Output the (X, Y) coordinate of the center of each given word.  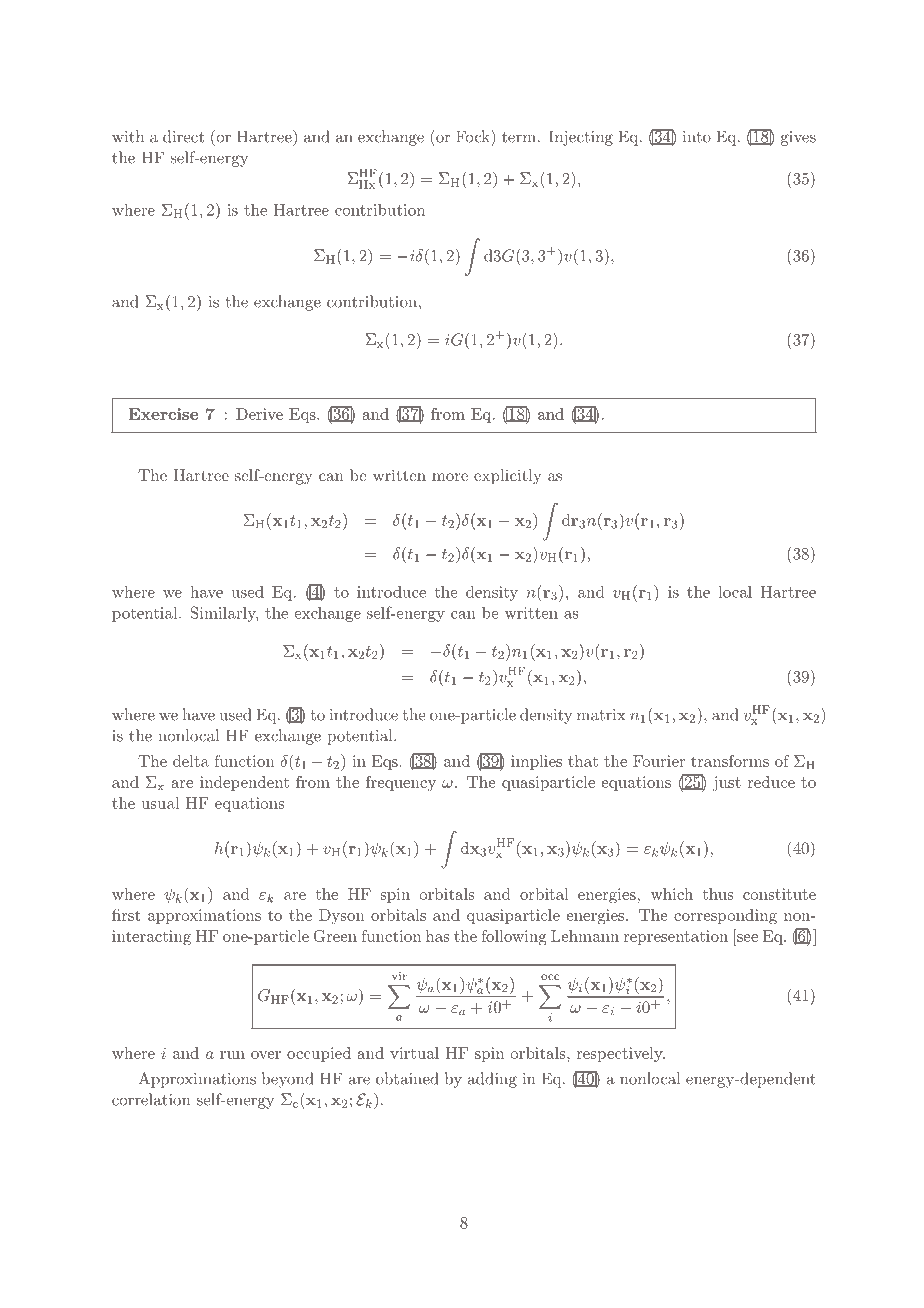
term (519, 137)
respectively (621, 1054)
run (232, 1055)
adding (492, 1080)
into (697, 137)
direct (183, 136)
